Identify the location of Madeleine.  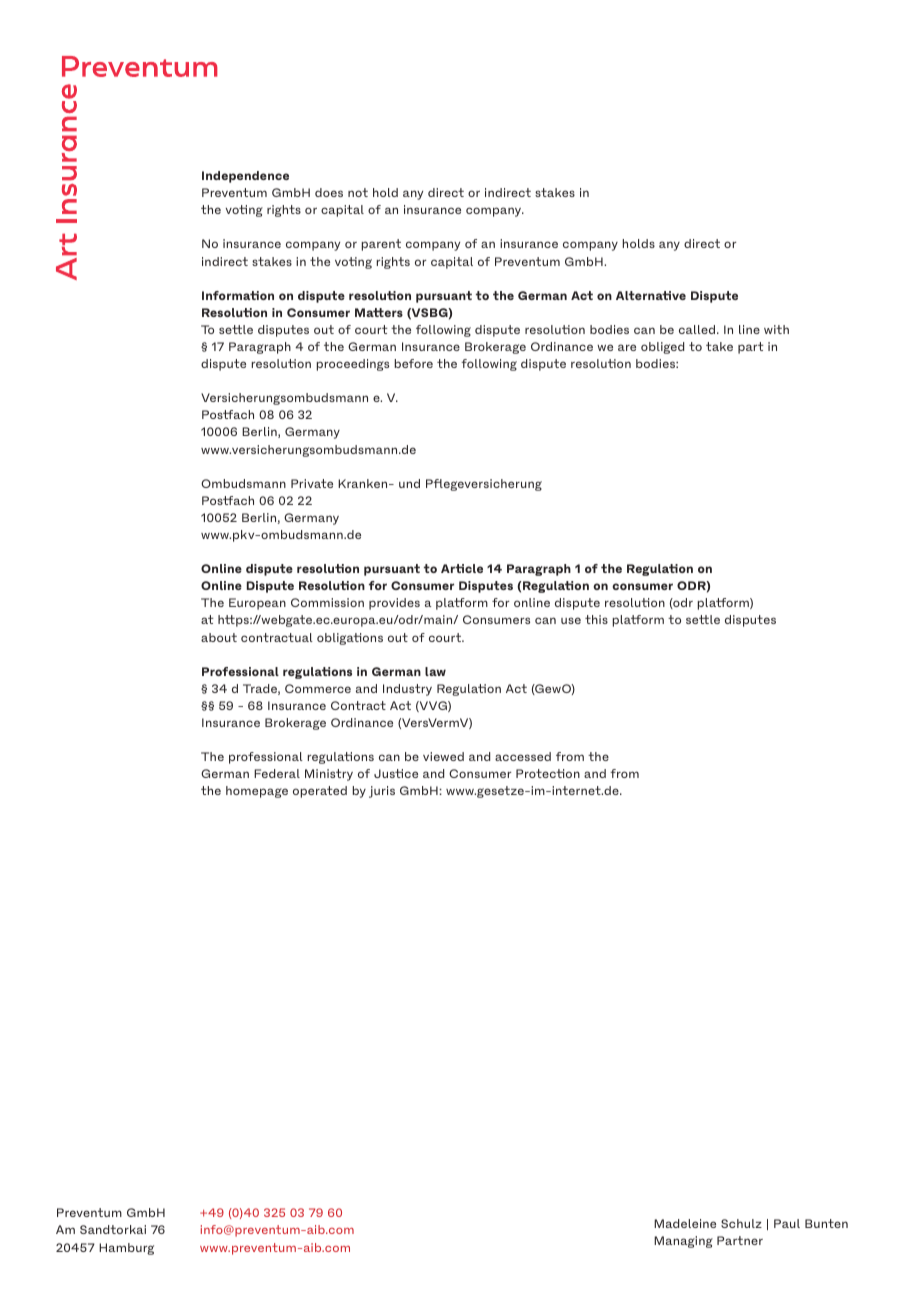
(685, 1223).
